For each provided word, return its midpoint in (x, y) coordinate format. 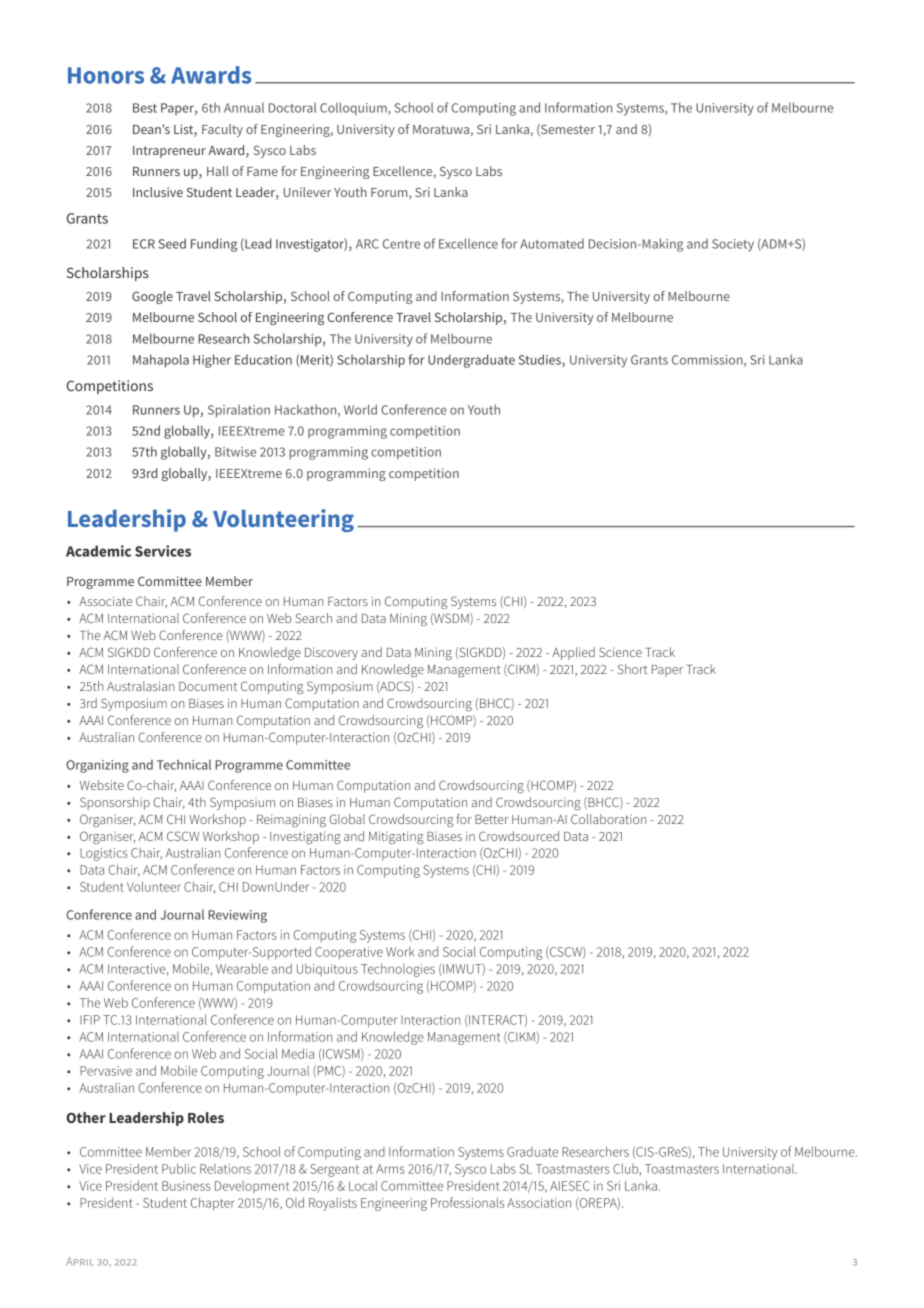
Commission (708, 361)
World (360, 409)
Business (186, 1186)
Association (539, 1203)
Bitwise (235, 452)
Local (363, 1185)
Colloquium (354, 108)
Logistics (104, 854)
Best (145, 108)
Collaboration (608, 819)
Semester (567, 130)
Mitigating (396, 837)
